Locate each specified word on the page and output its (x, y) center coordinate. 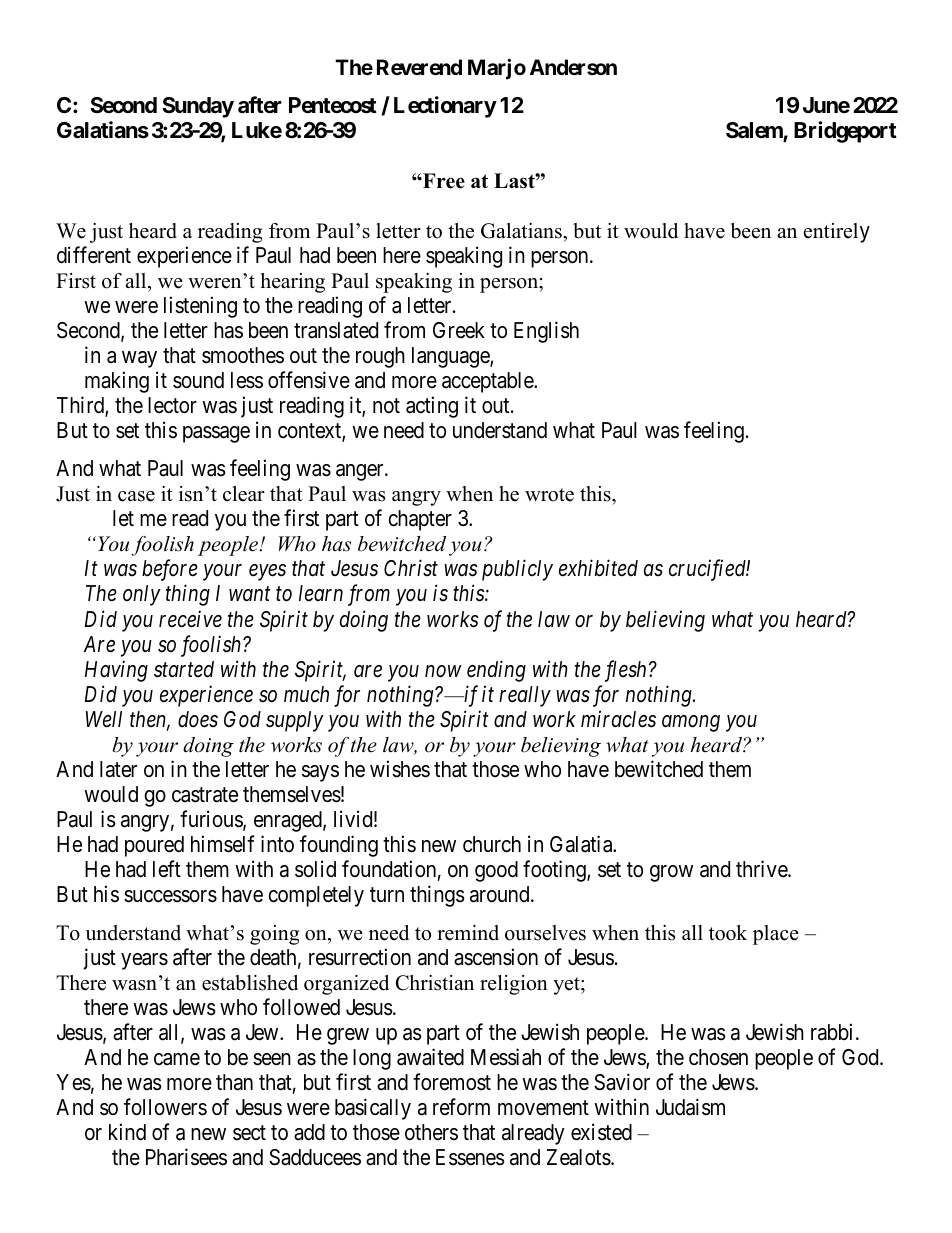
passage (216, 434)
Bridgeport (845, 132)
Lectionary (445, 107)
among (691, 723)
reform (461, 1106)
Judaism (690, 1107)
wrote (549, 495)
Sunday (198, 107)
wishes (400, 769)
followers (165, 1107)
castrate (205, 795)
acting (432, 407)
